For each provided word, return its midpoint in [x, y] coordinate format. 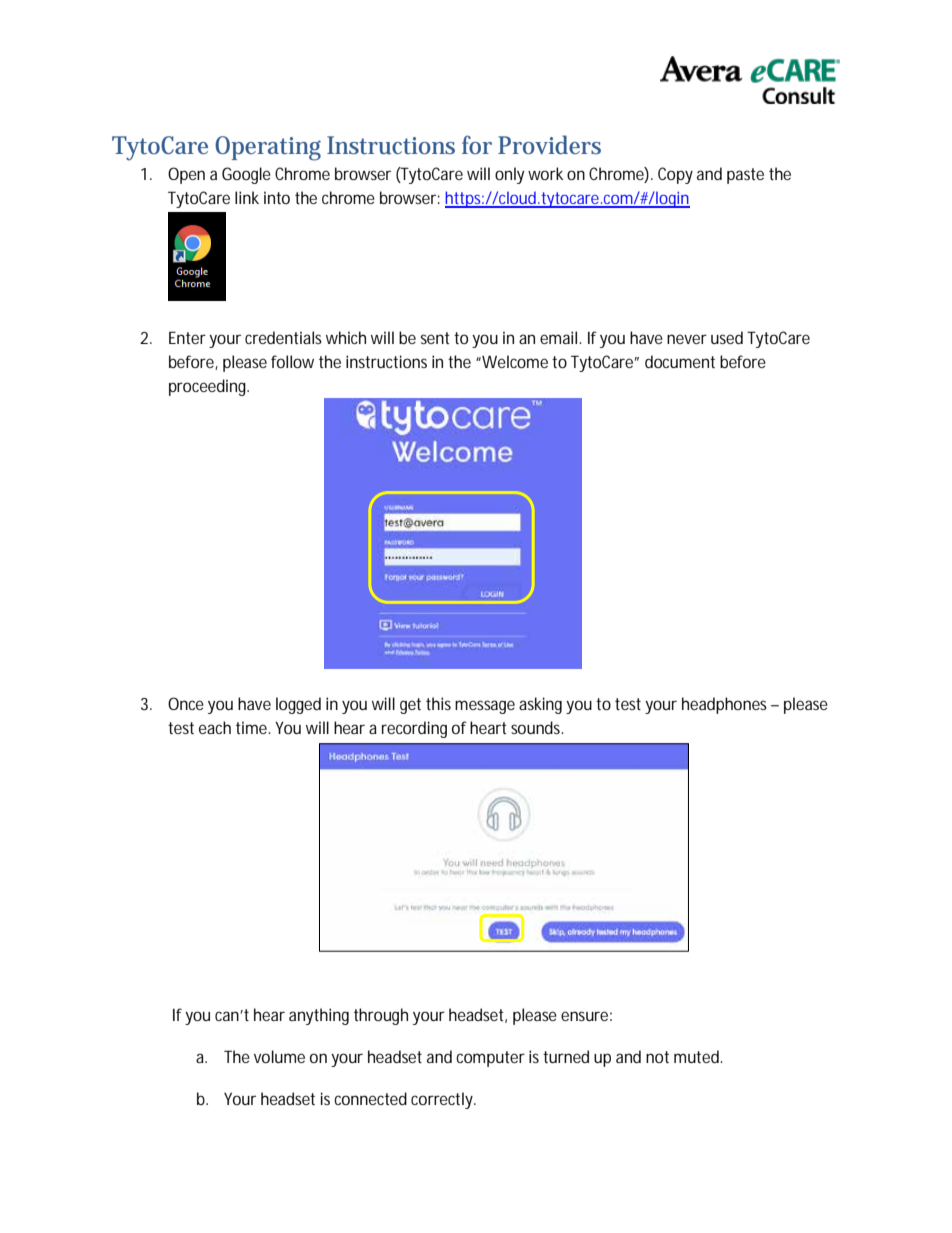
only [509, 175]
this [438, 703]
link [247, 197]
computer [490, 1059]
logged [298, 705]
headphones [724, 705]
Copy [675, 175]
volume [279, 1056]
